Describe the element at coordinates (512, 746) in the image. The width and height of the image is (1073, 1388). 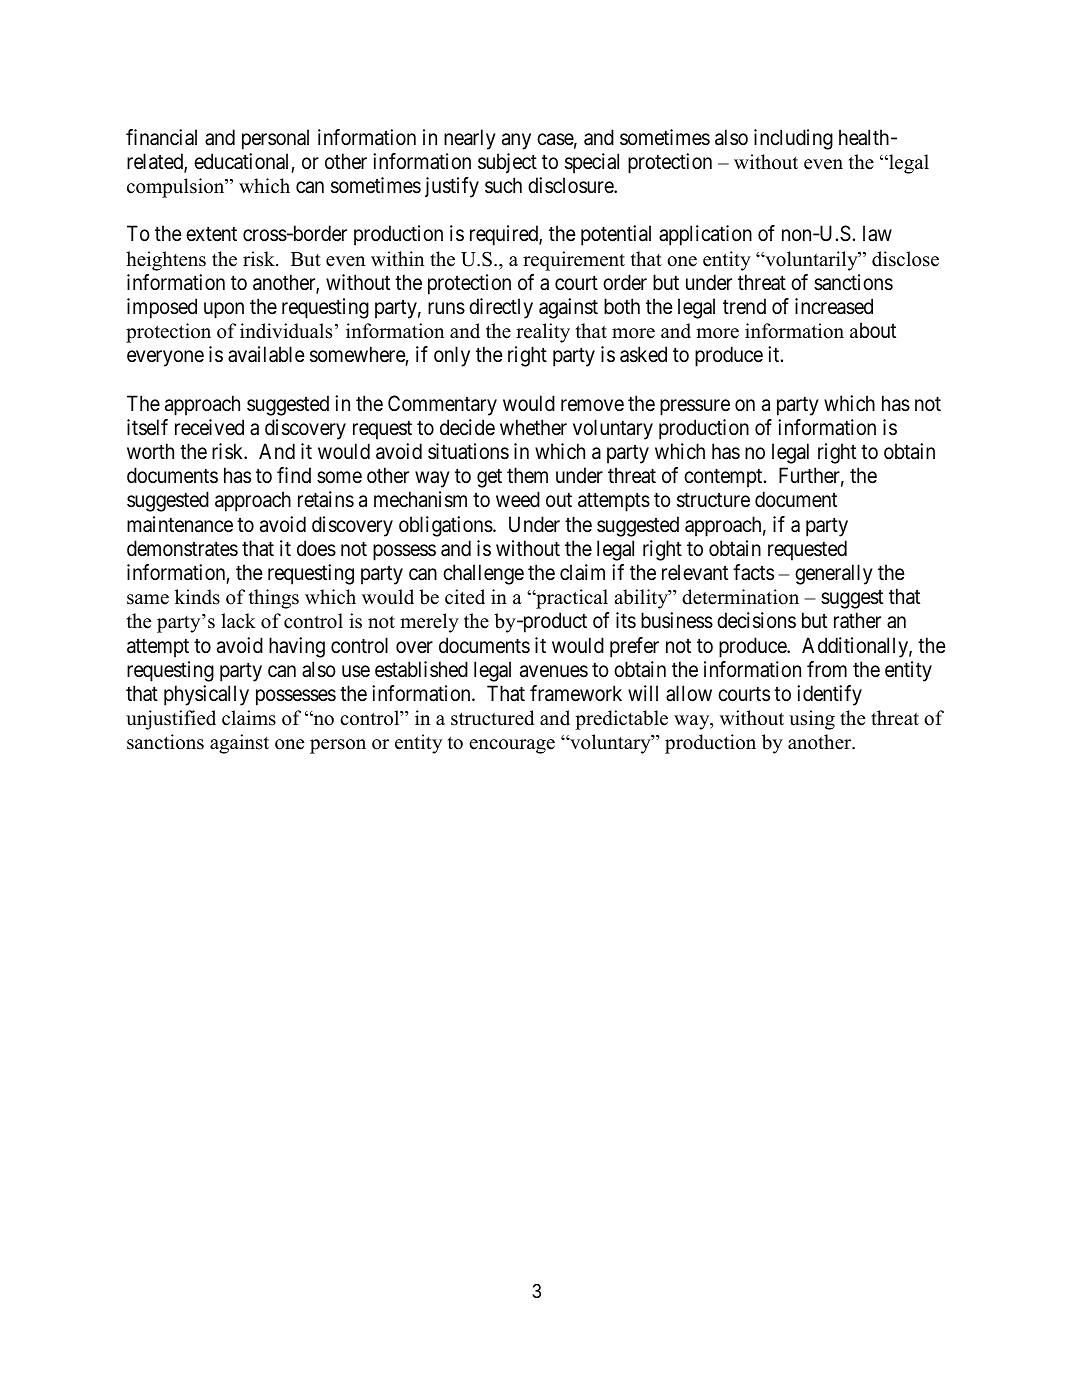
I see `encourage` at that location.
